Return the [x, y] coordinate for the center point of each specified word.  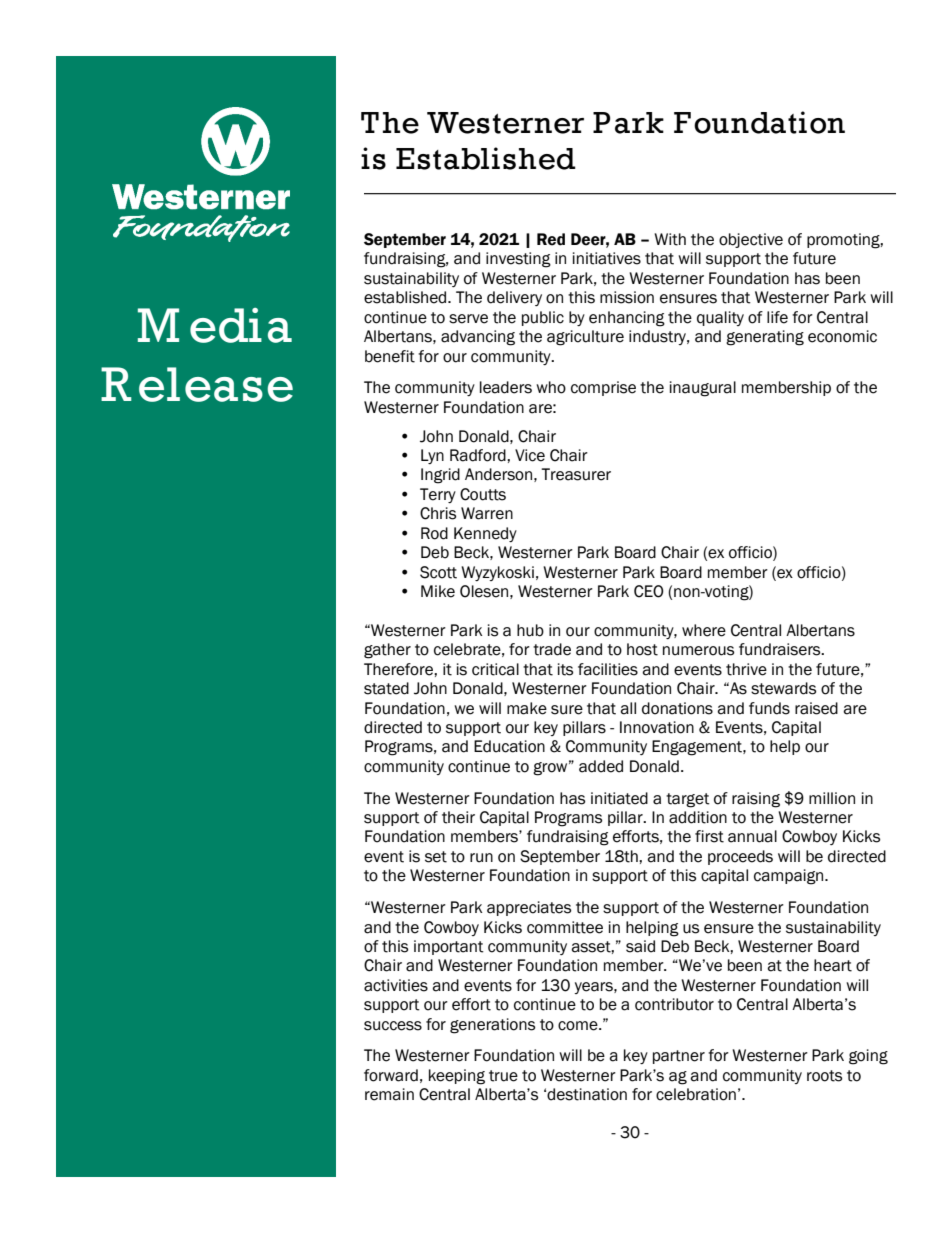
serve [468, 319]
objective [751, 240]
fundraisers [781, 649]
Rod [434, 533]
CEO [649, 591]
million [832, 798]
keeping [457, 1077]
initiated [619, 798]
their [458, 817]
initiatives [607, 258]
